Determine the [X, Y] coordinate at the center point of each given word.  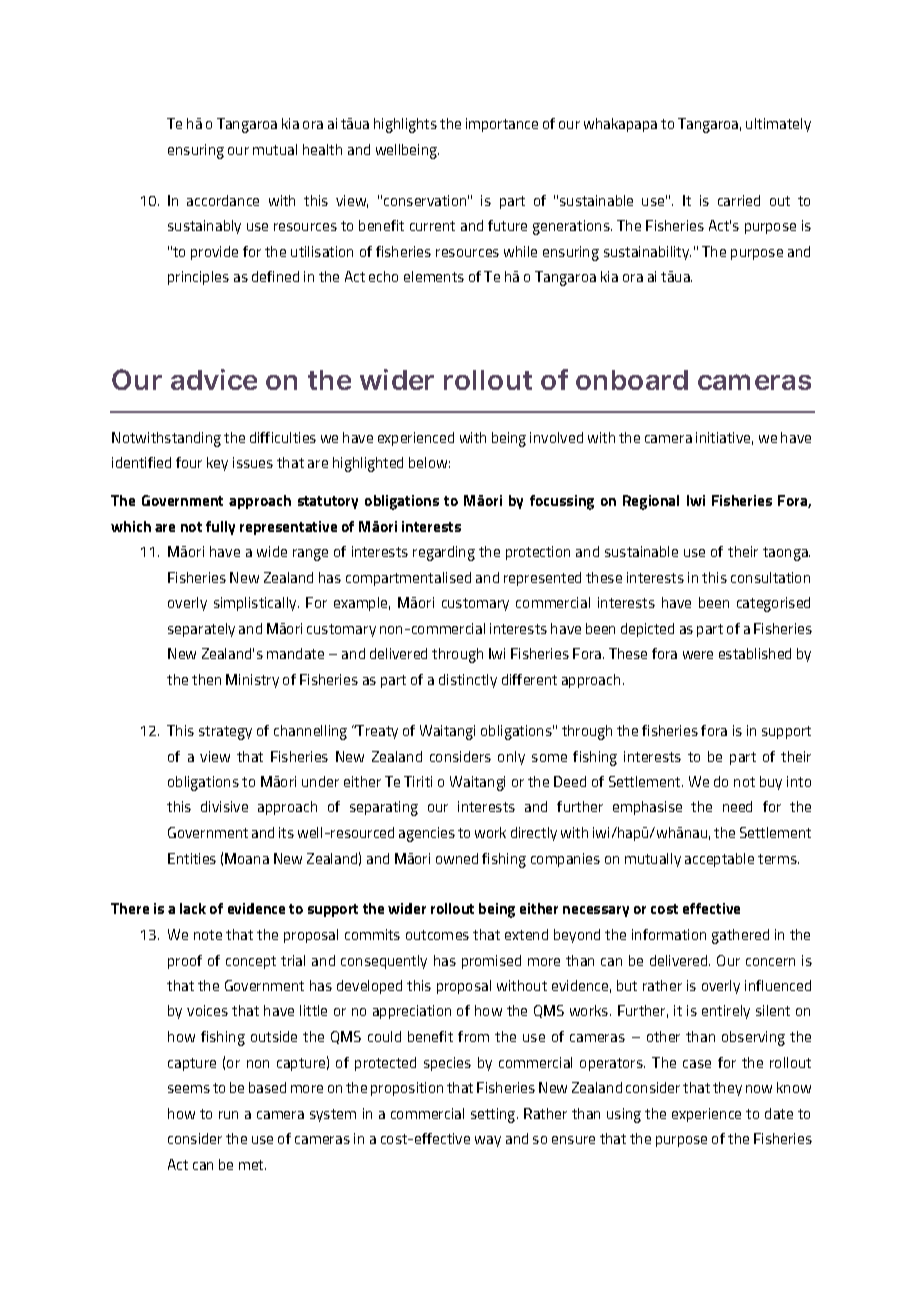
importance [502, 125]
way [488, 1141]
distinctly [468, 681]
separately [201, 630]
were [698, 655]
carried [739, 200]
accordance [223, 200]
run [228, 1115]
